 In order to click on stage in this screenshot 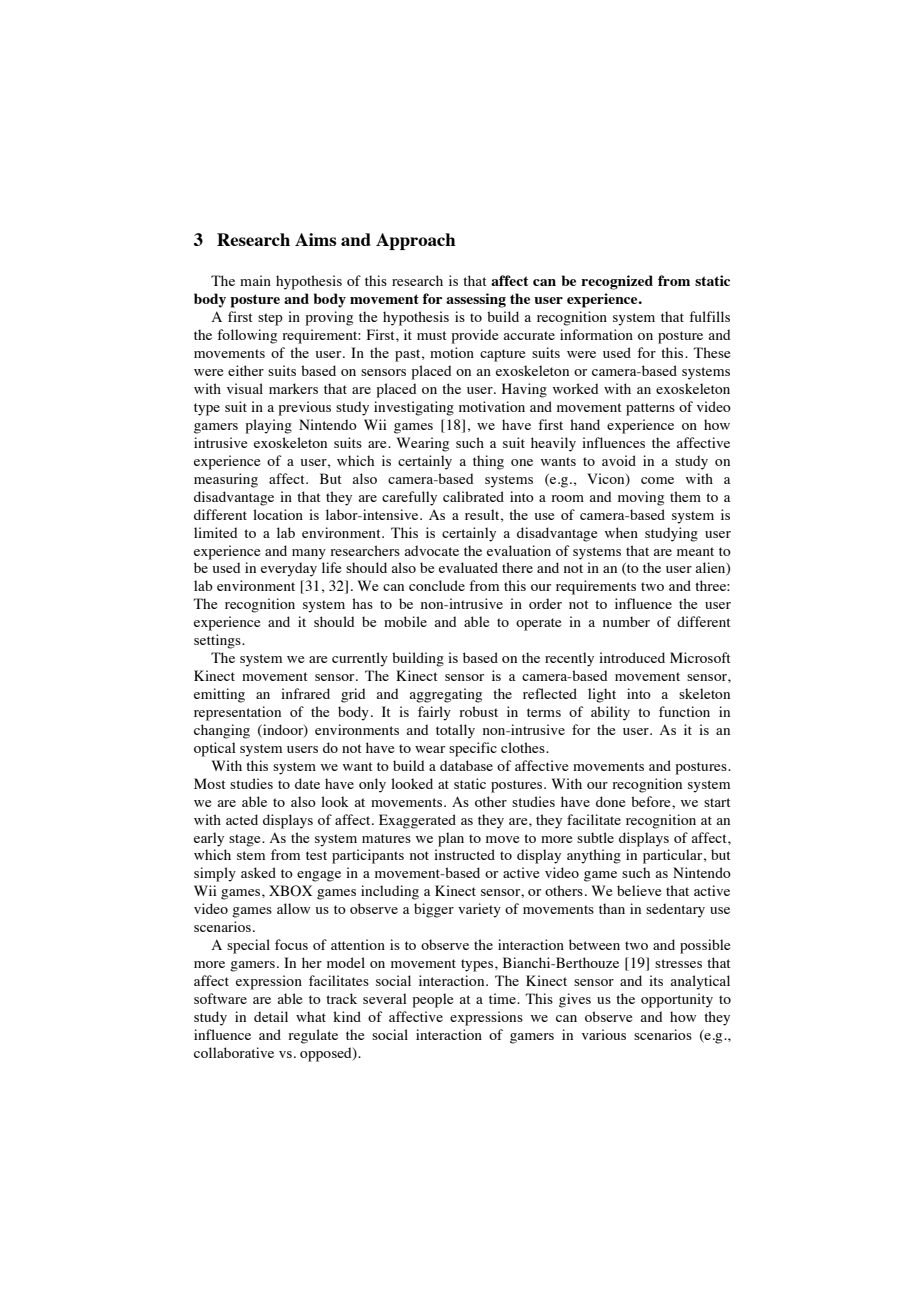, I will do `click(246, 840)`.
